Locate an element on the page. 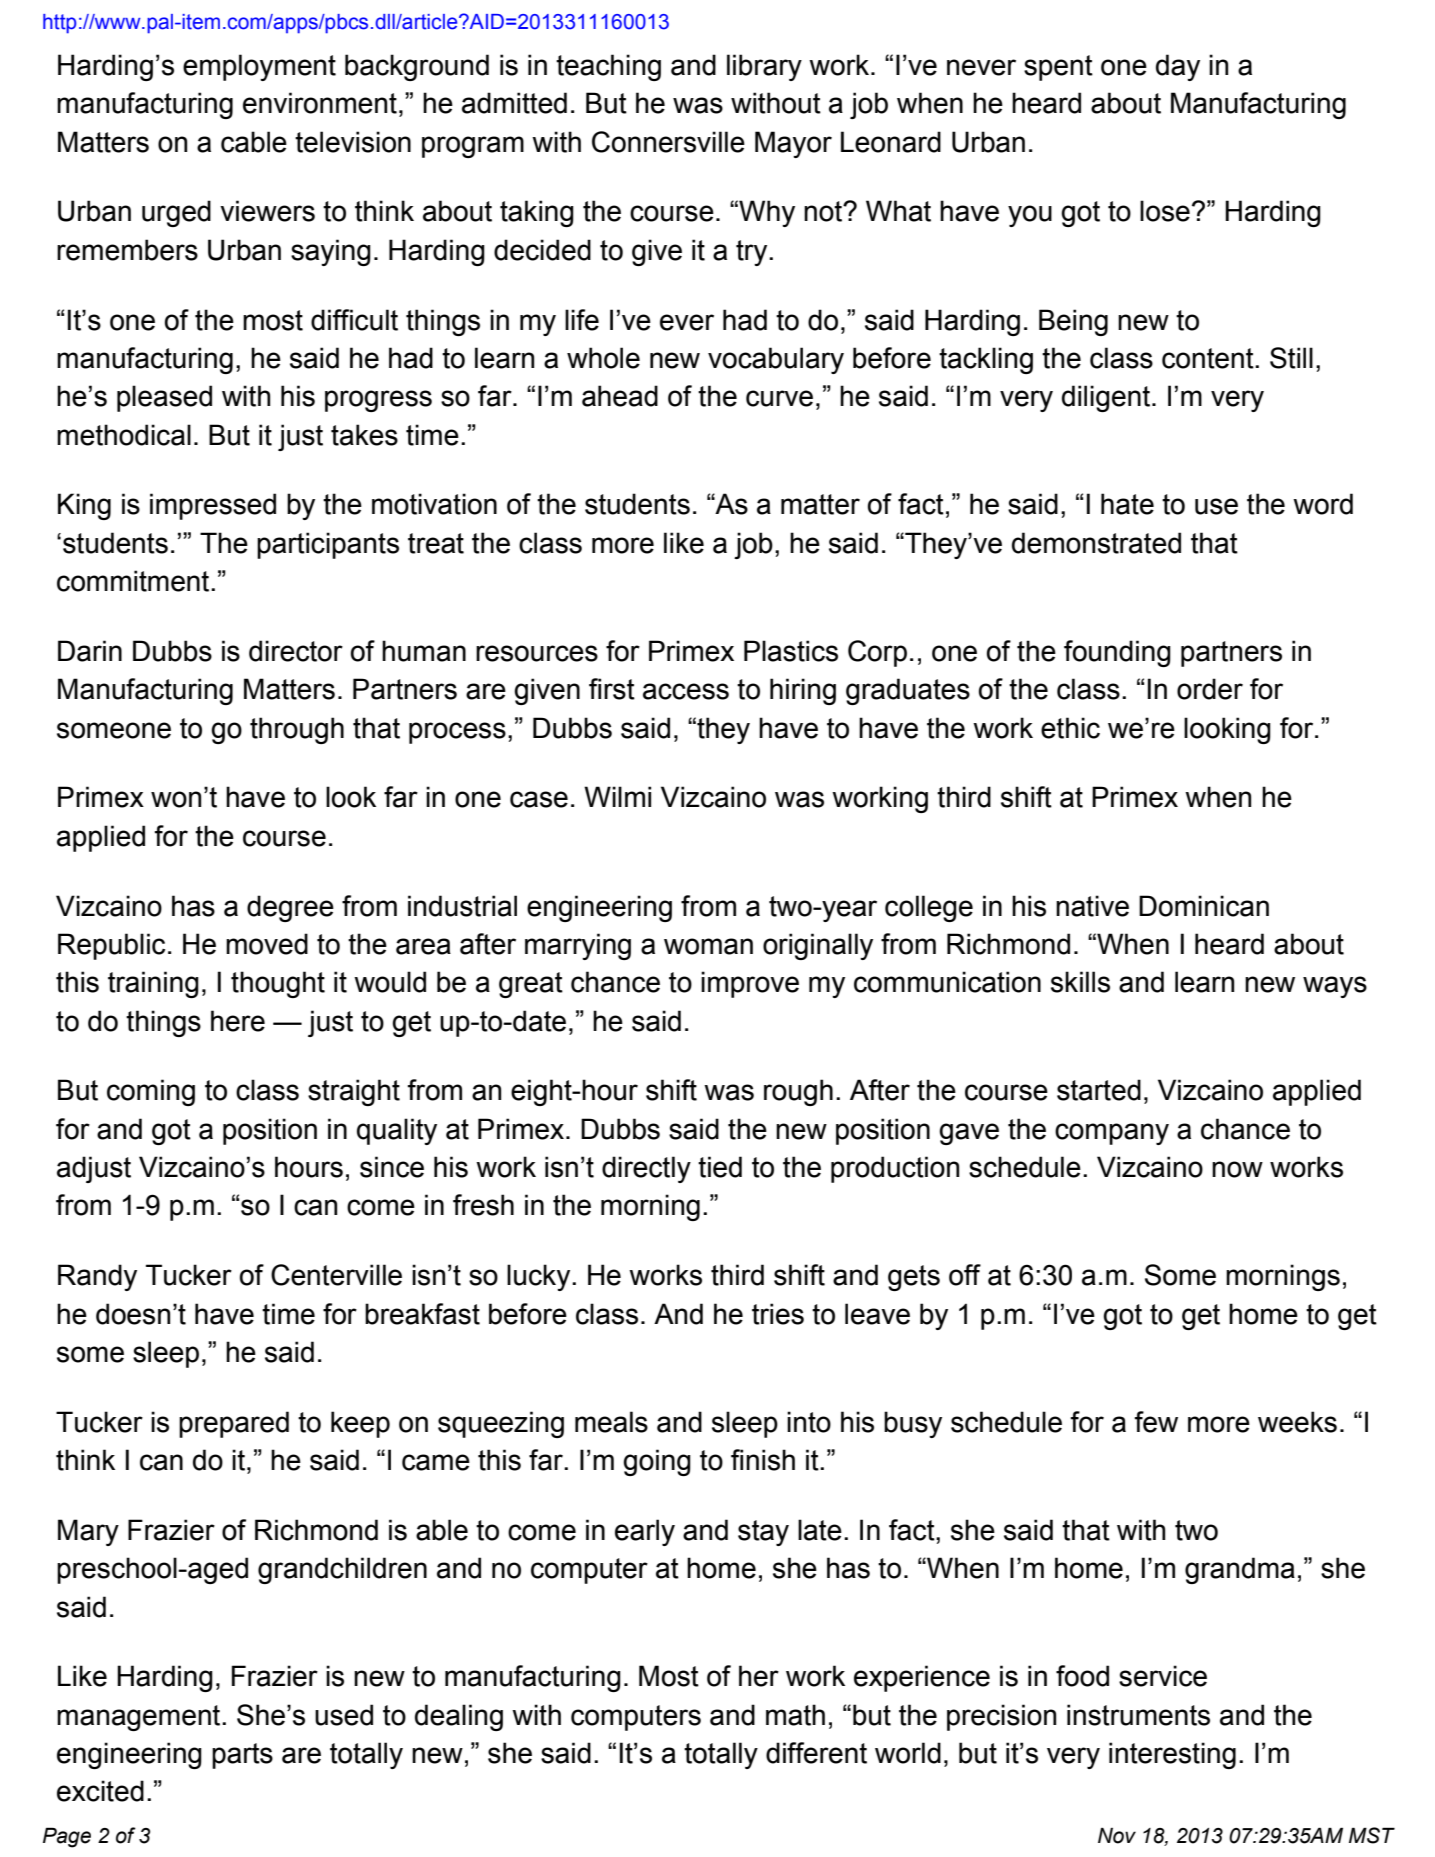  interesting is located at coordinates (1172, 1755).
